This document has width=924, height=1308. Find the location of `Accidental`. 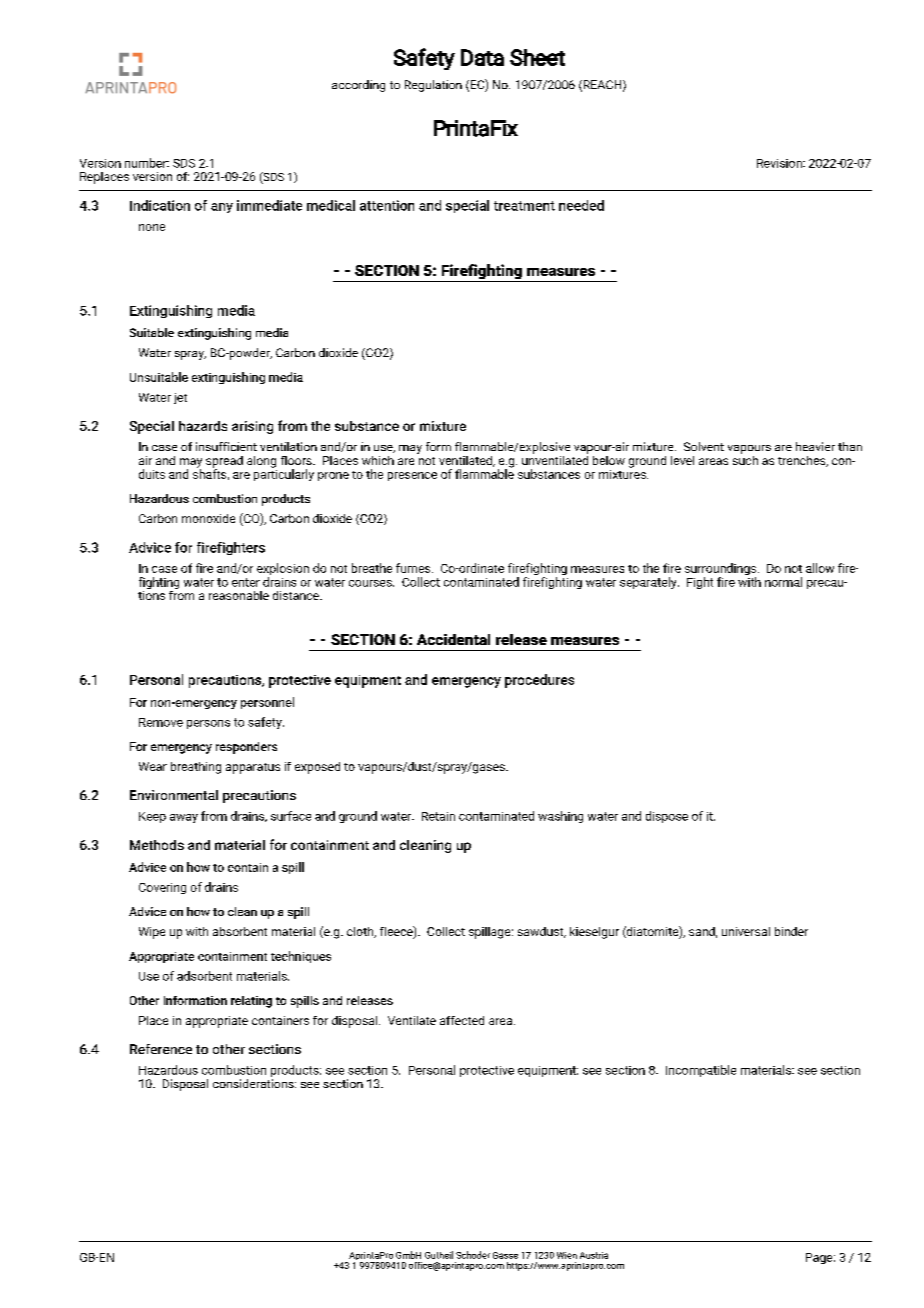

Accidental is located at coordinates (453, 639).
